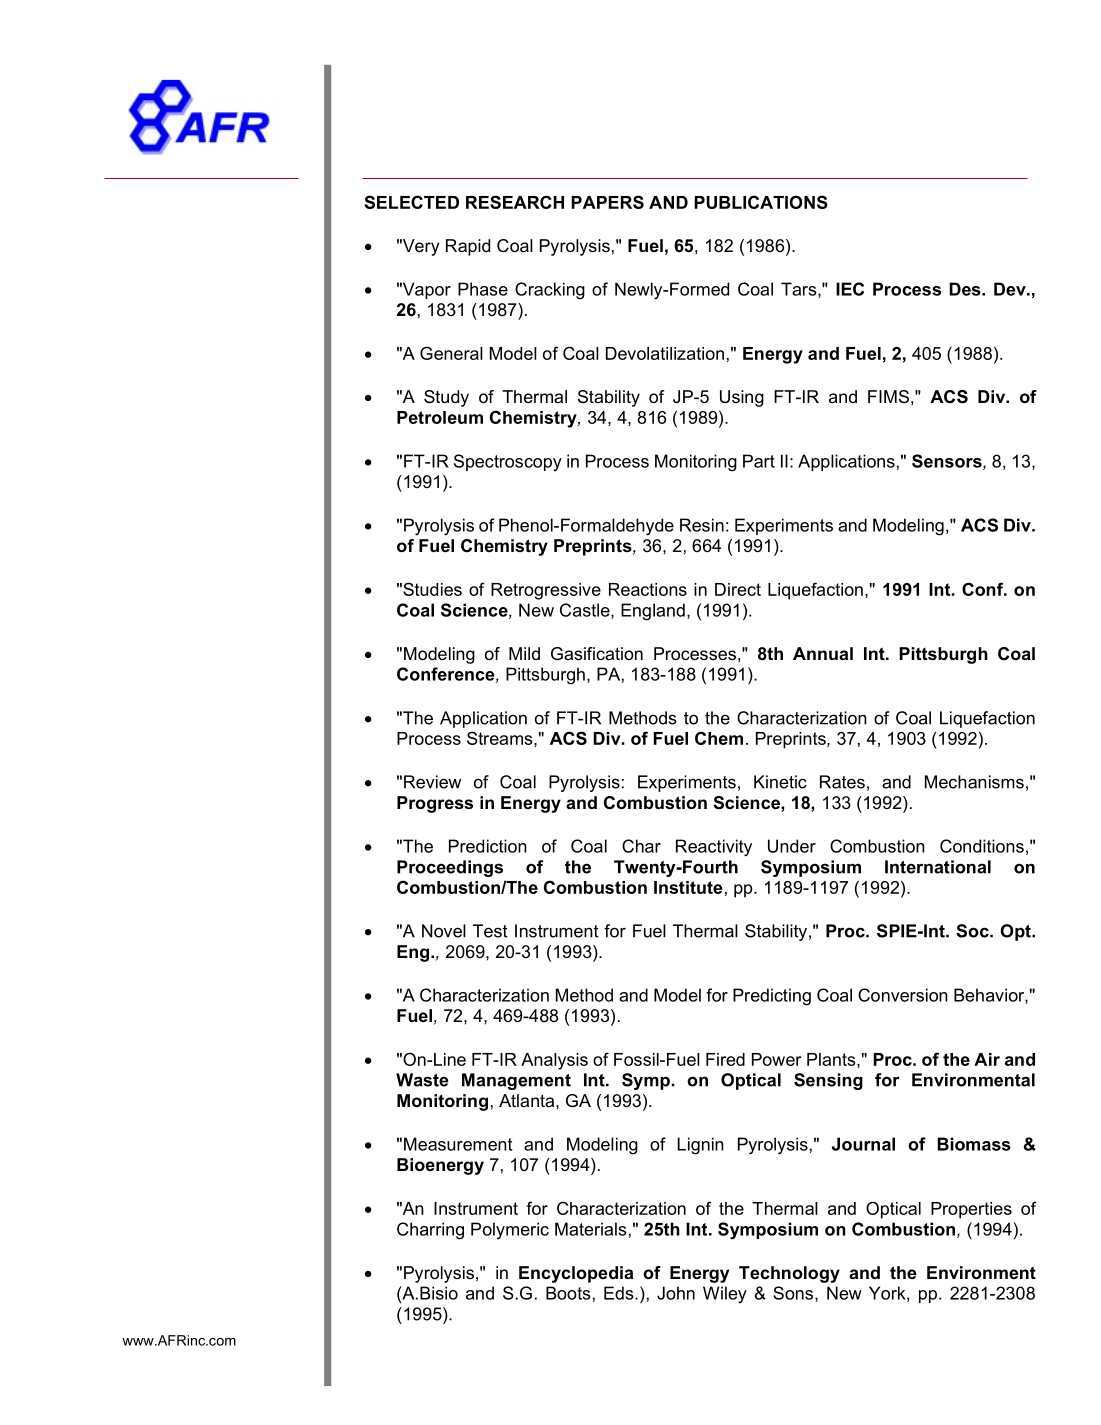 This document has width=1101, height=1425. I want to click on Mechanisms, so click(974, 782).
